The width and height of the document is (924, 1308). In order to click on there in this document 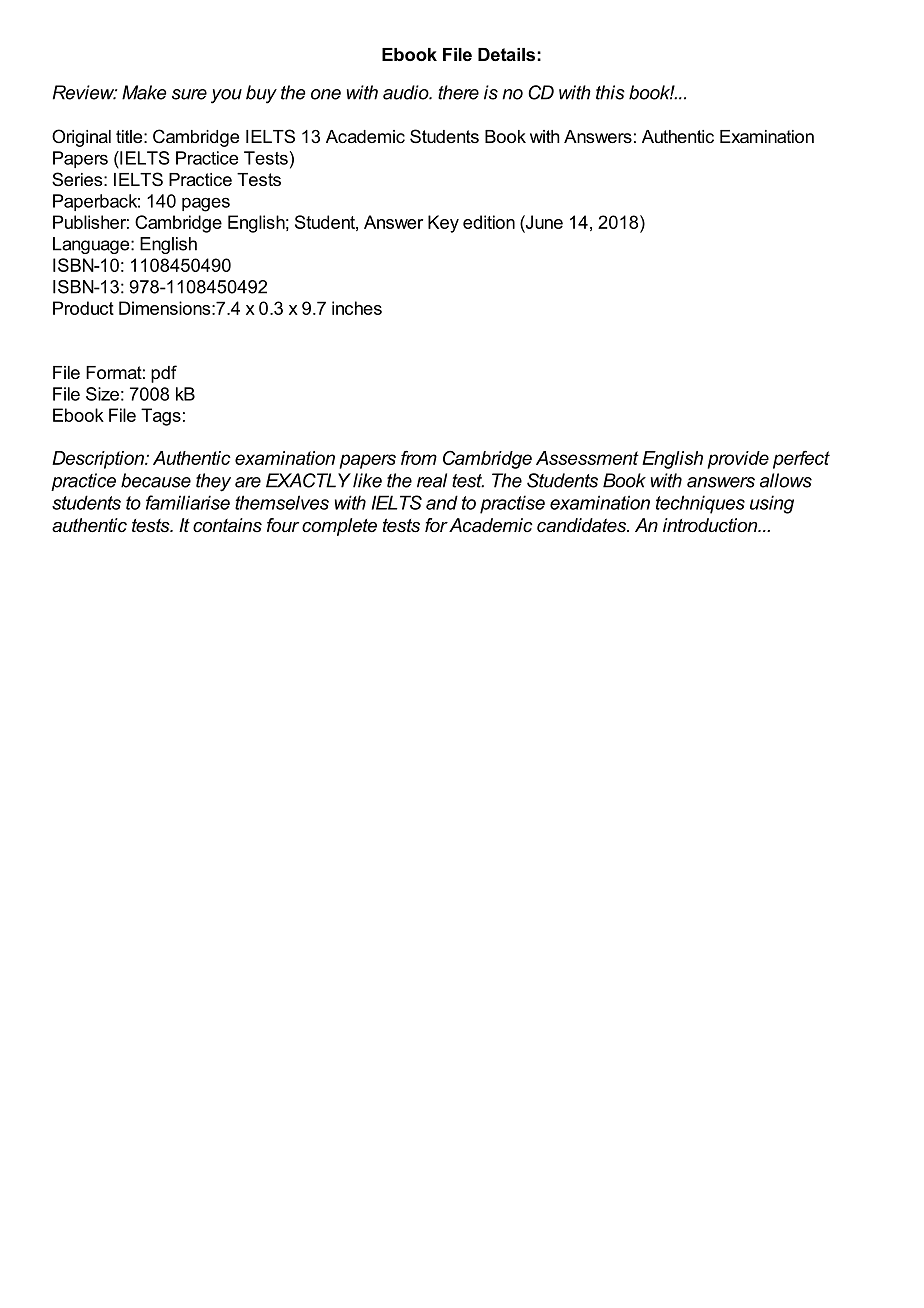, I will do `click(458, 92)`.
